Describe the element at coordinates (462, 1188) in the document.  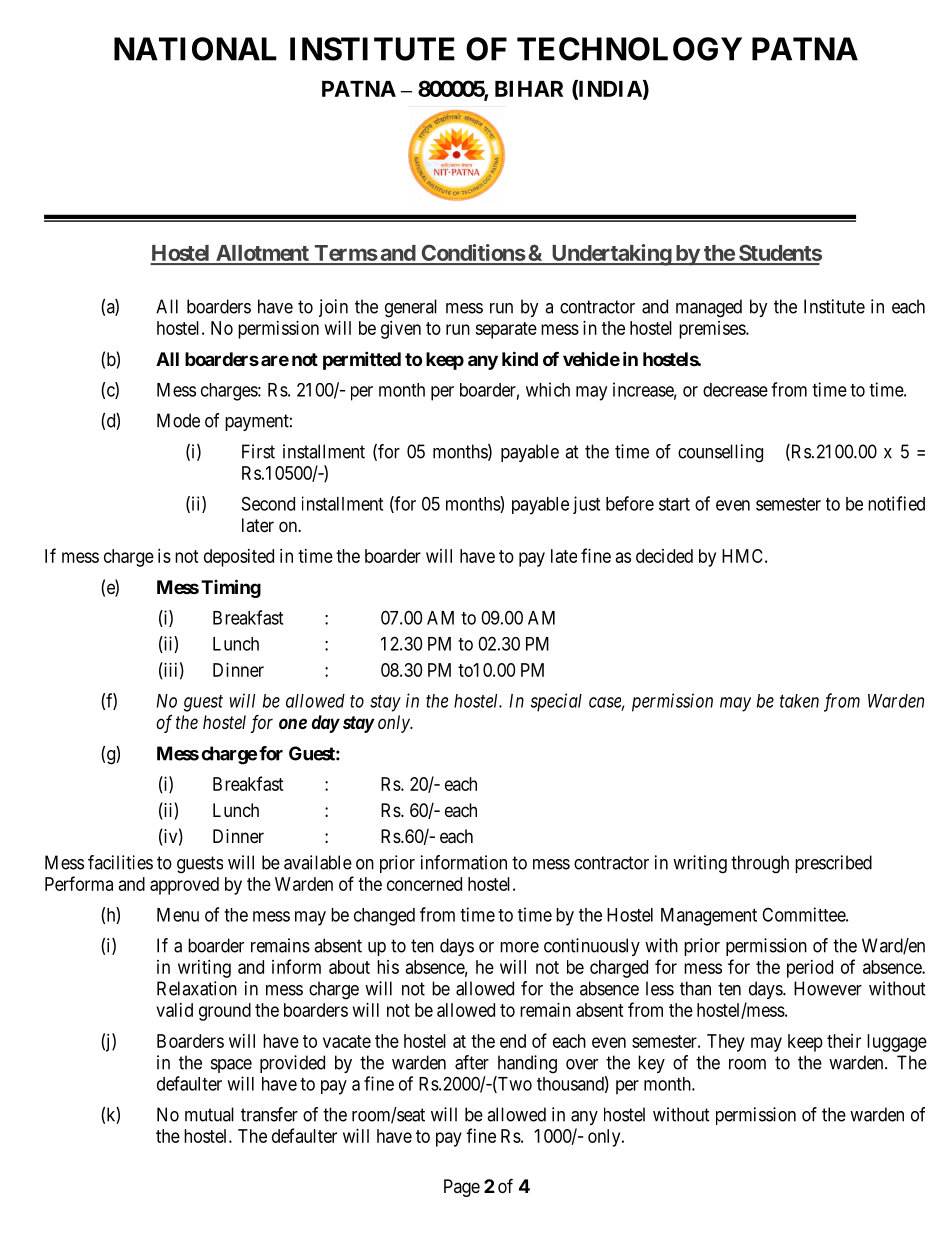
I see `Page` at that location.
